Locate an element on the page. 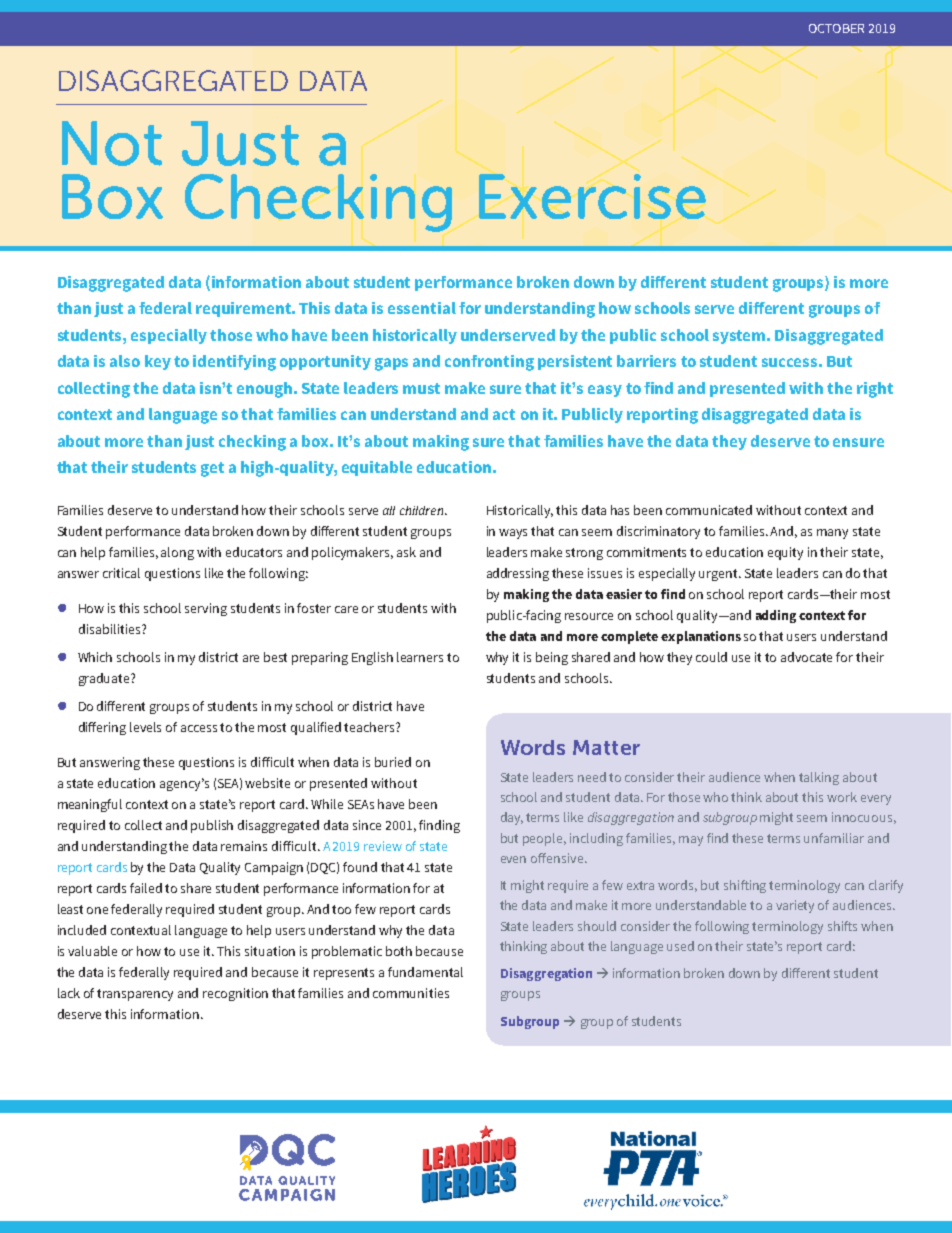 The image size is (952, 1233). key is located at coordinates (158, 362).
